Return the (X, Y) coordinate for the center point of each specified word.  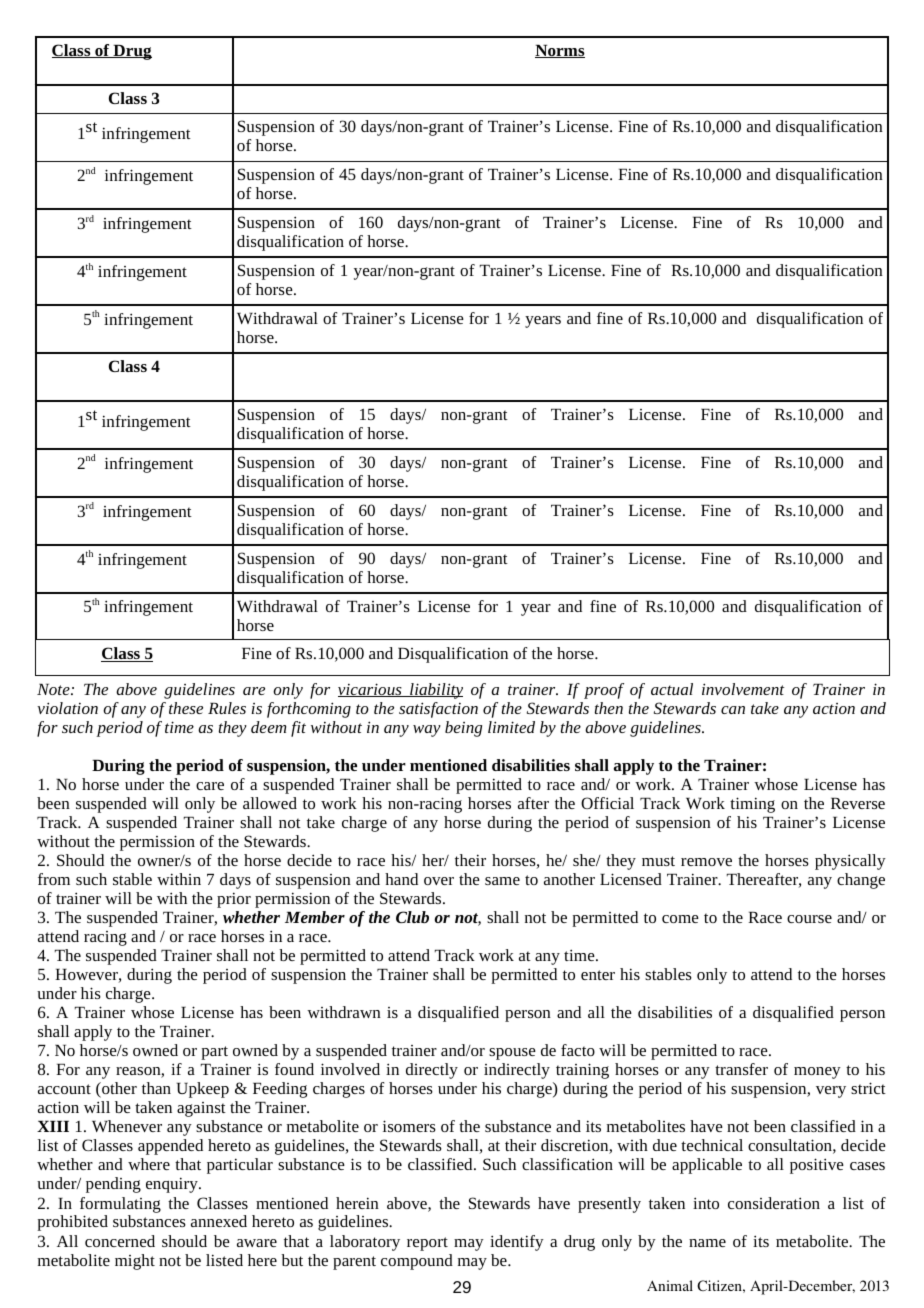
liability (435, 691)
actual (672, 689)
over (439, 881)
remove (706, 862)
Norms (560, 51)
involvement (743, 689)
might (135, 1262)
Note (54, 689)
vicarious (371, 690)
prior (234, 900)
